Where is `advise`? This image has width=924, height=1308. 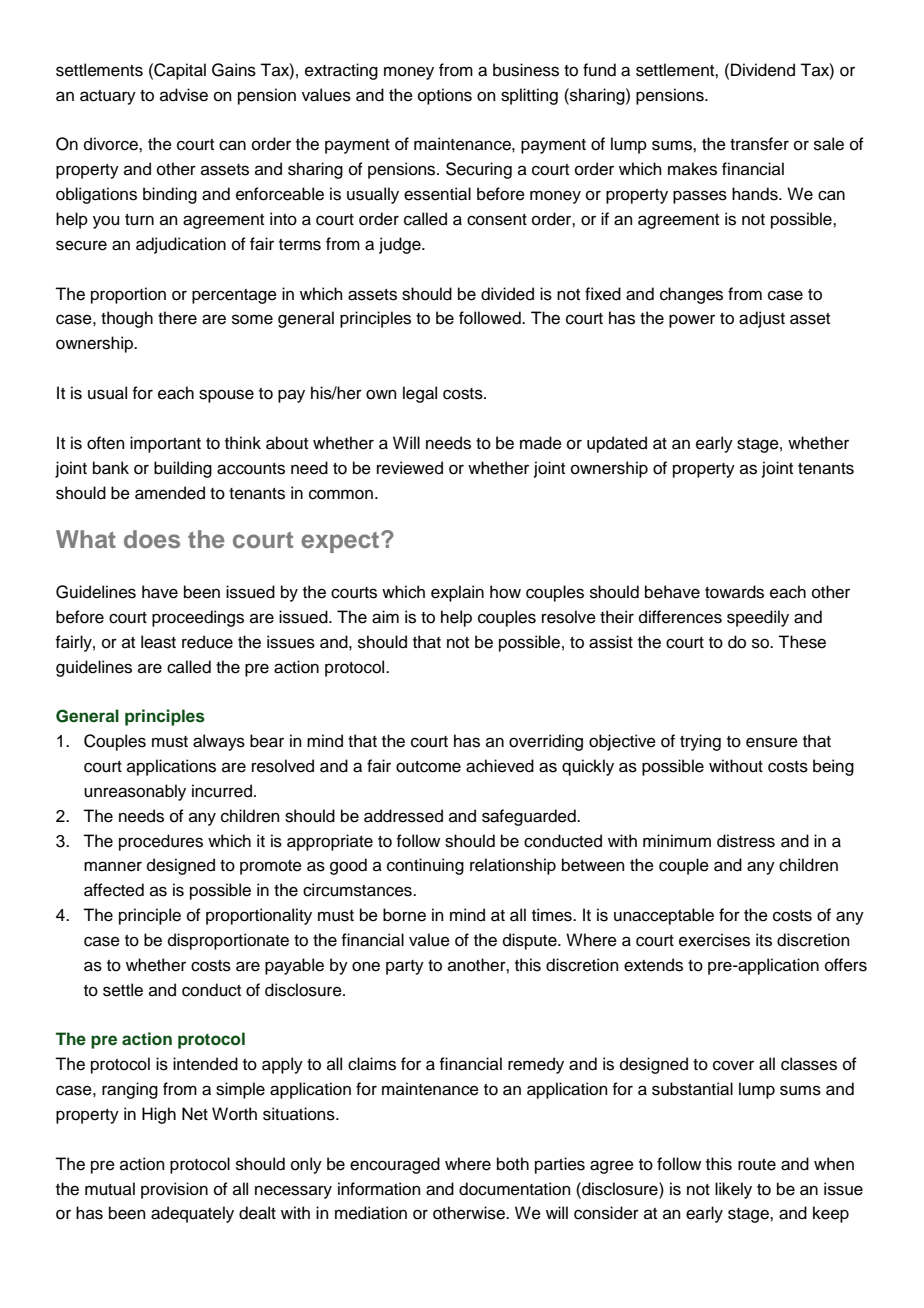
advise is located at coordinates (184, 95).
